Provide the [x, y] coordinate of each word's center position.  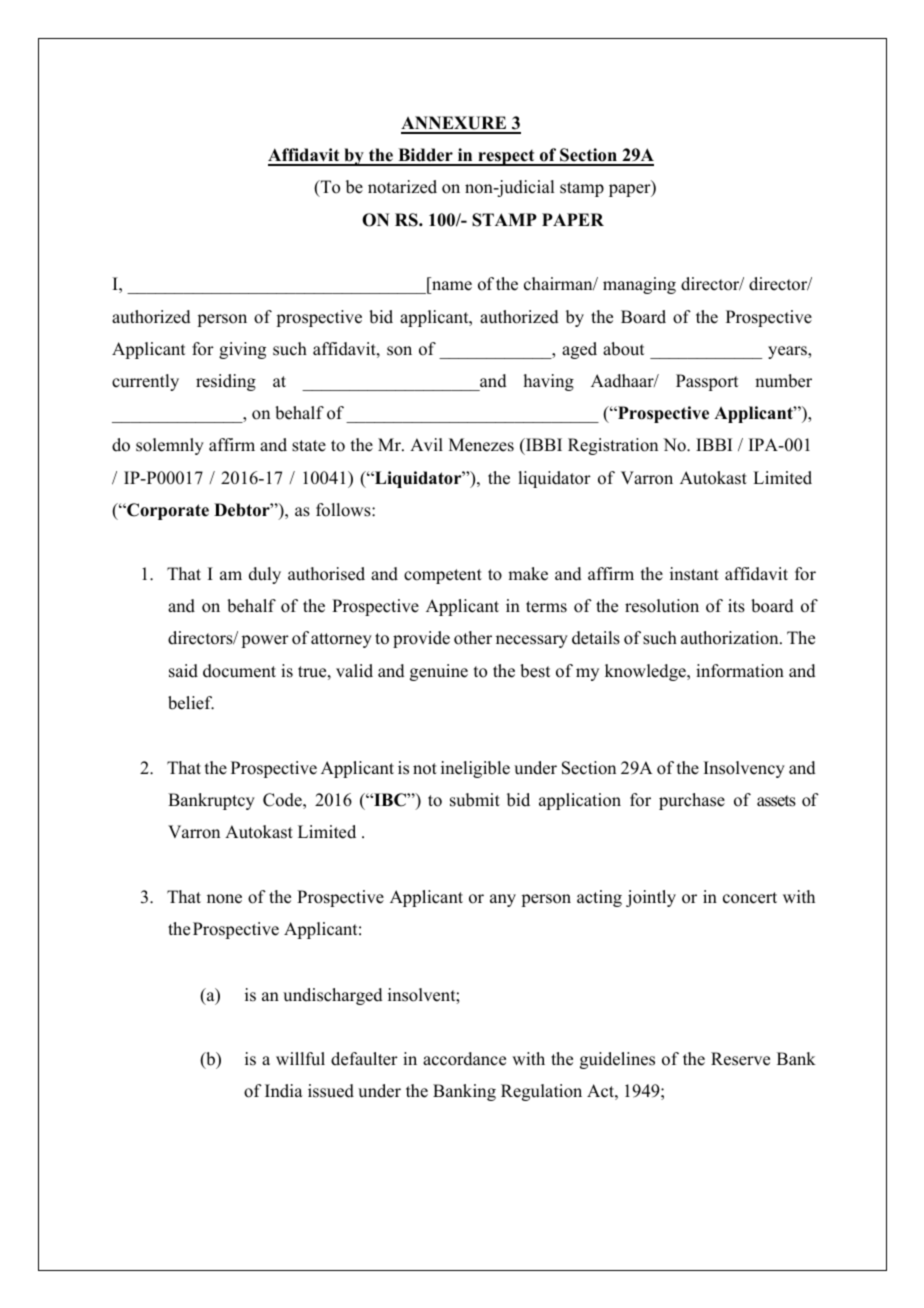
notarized [402, 187]
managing [639, 285]
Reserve [740, 1059]
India [284, 1091]
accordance [464, 1059]
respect [506, 158]
